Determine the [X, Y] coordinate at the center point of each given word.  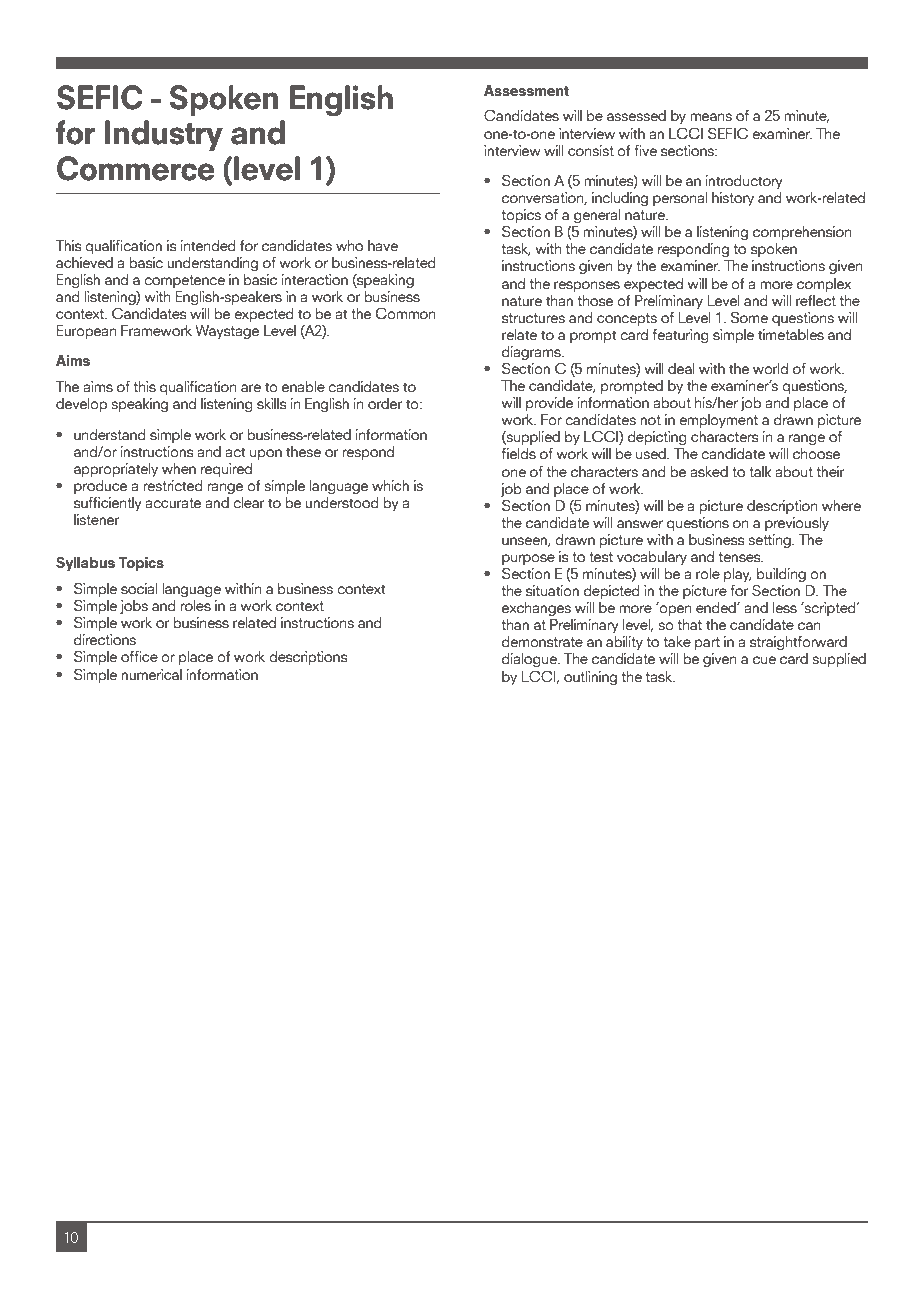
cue [764, 660]
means [711, 117]
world [770, 368]
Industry [164, 135]
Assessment [526, 90]
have [383, 245]
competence [184, 281]
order [385, 403]
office [139, 656]
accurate [173, 503]
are [251, 388]
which [390, 485]
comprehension [802, 233]
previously [797, 524]
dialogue [530, 660]
